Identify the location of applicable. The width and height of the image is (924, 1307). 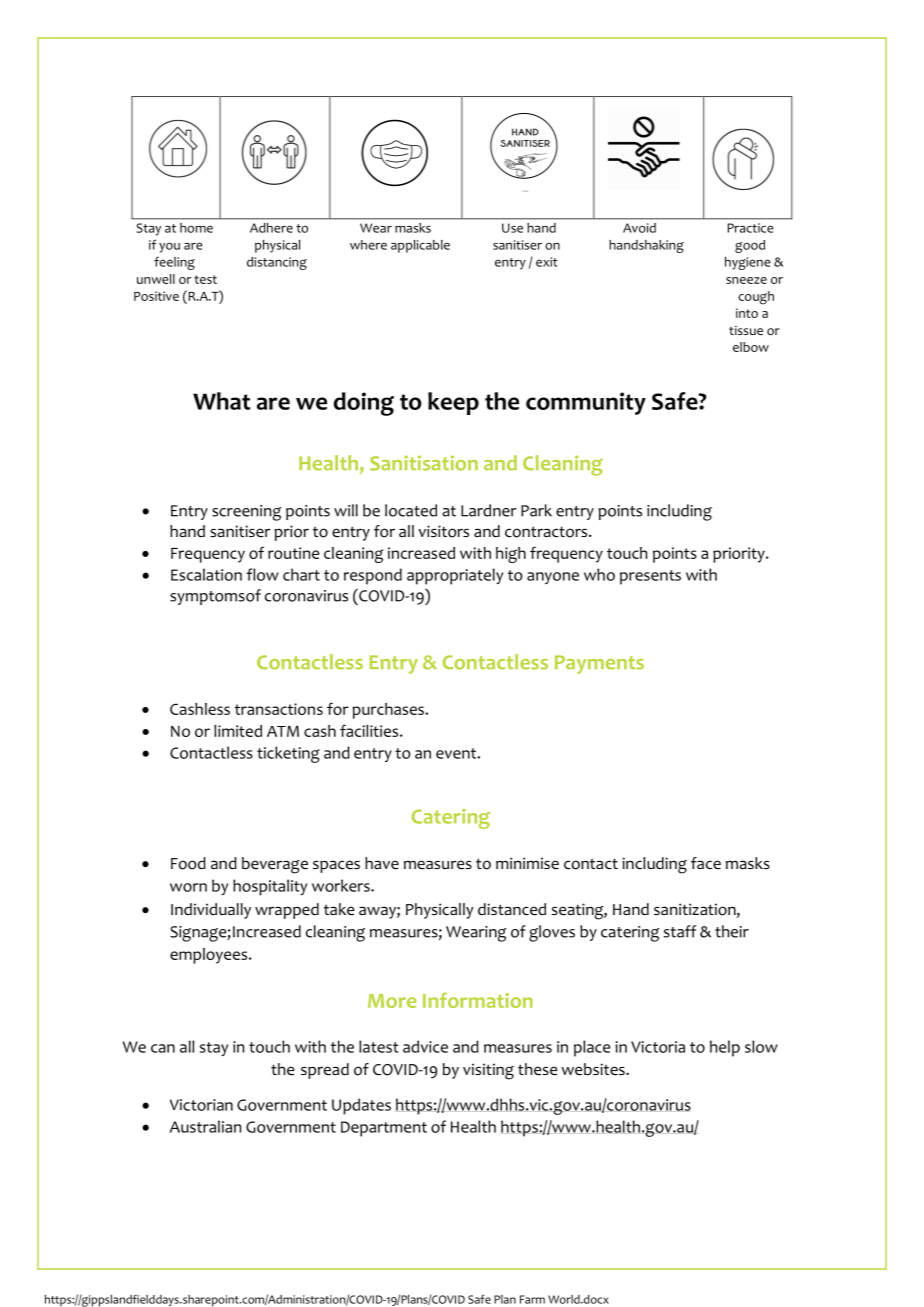
(420, 246).
